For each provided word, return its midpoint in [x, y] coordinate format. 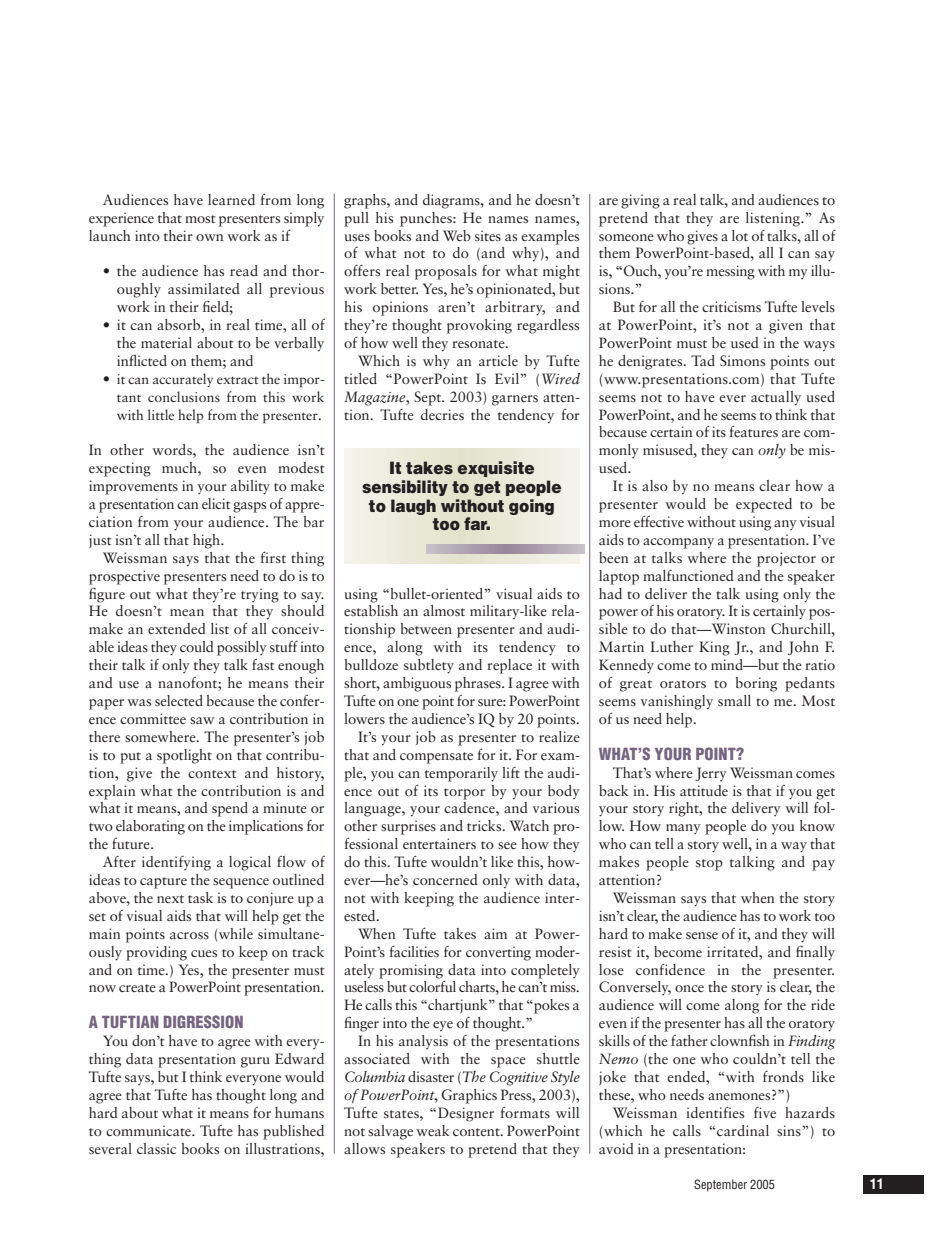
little [161, 414]
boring [756, 684]
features [753, 431]
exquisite [495, 469]
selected [179, 700]
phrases [479, 684]
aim [495, 933]
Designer [466, 1114]
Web [457, 235]
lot [740, 235]
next [170, 899]
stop [709, 865]
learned [231, 199]
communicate [149, 1130]
